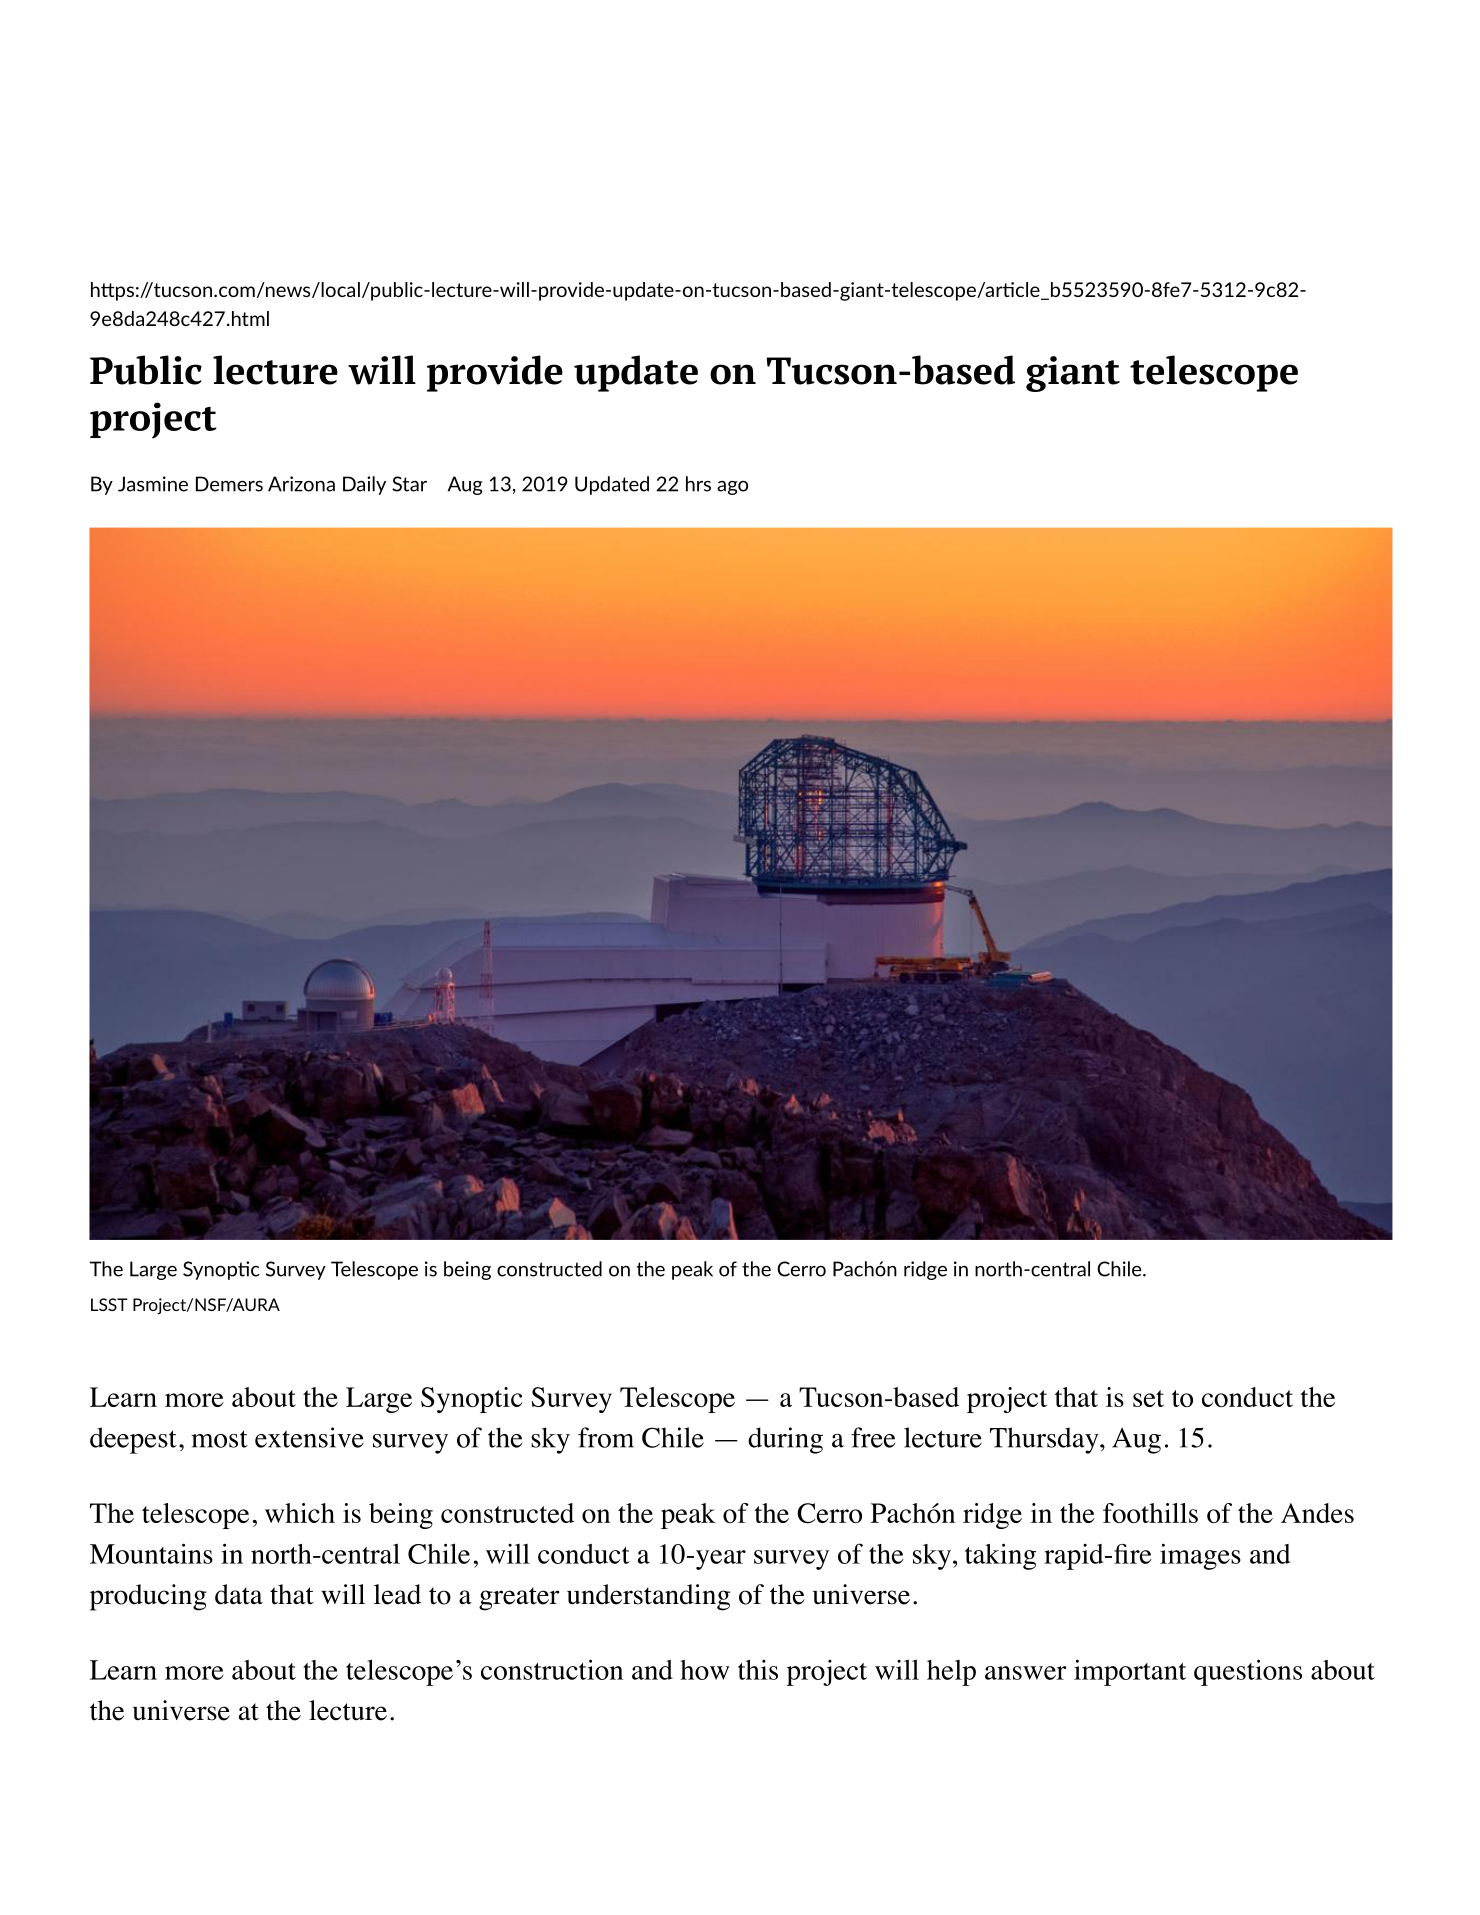 Image resolution: width=1480 pixels, height=1915 pixels. I want to click on data, so click(239, 1594).
